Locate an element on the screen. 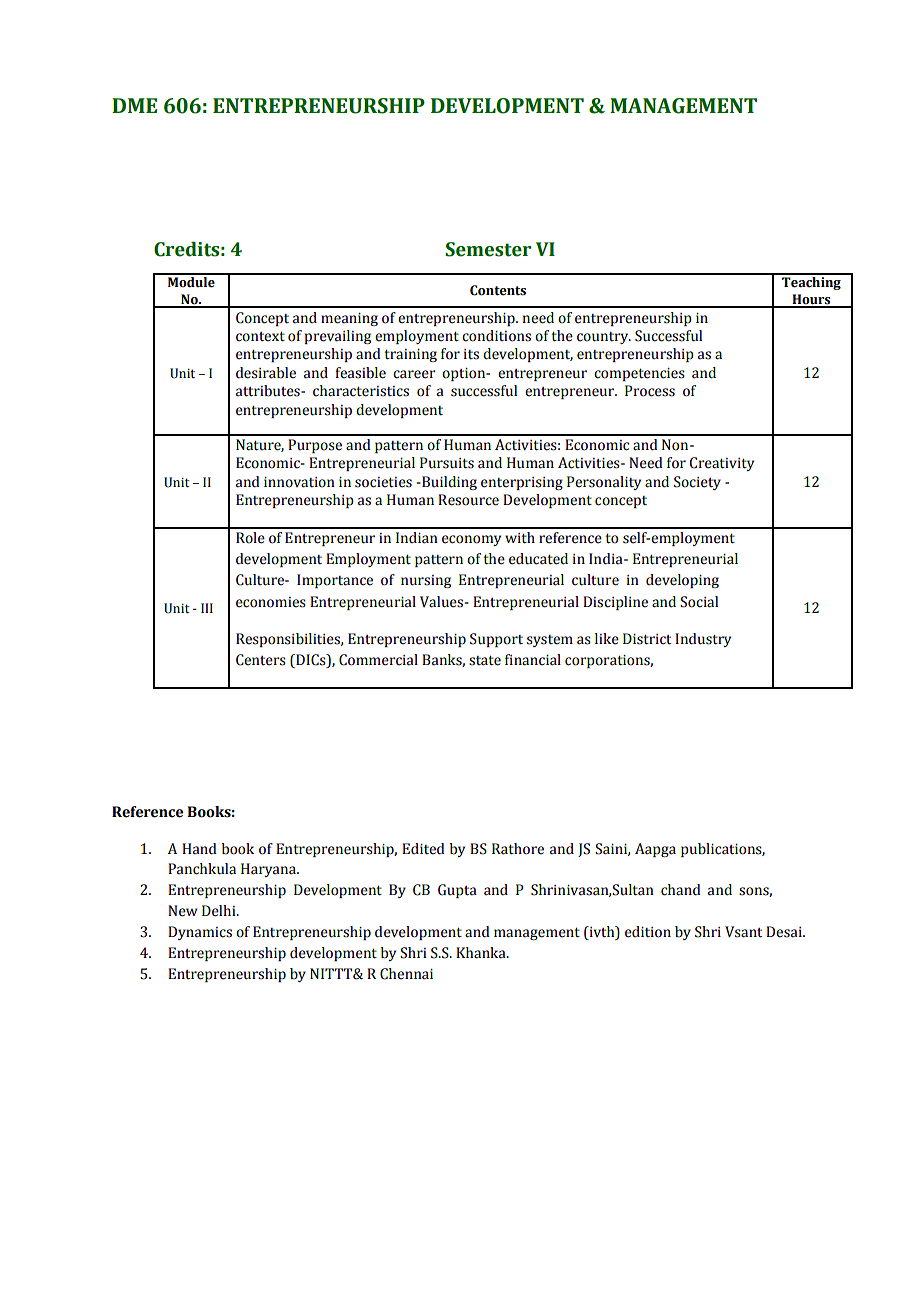  Semester is located at coordinates (488, 249).
